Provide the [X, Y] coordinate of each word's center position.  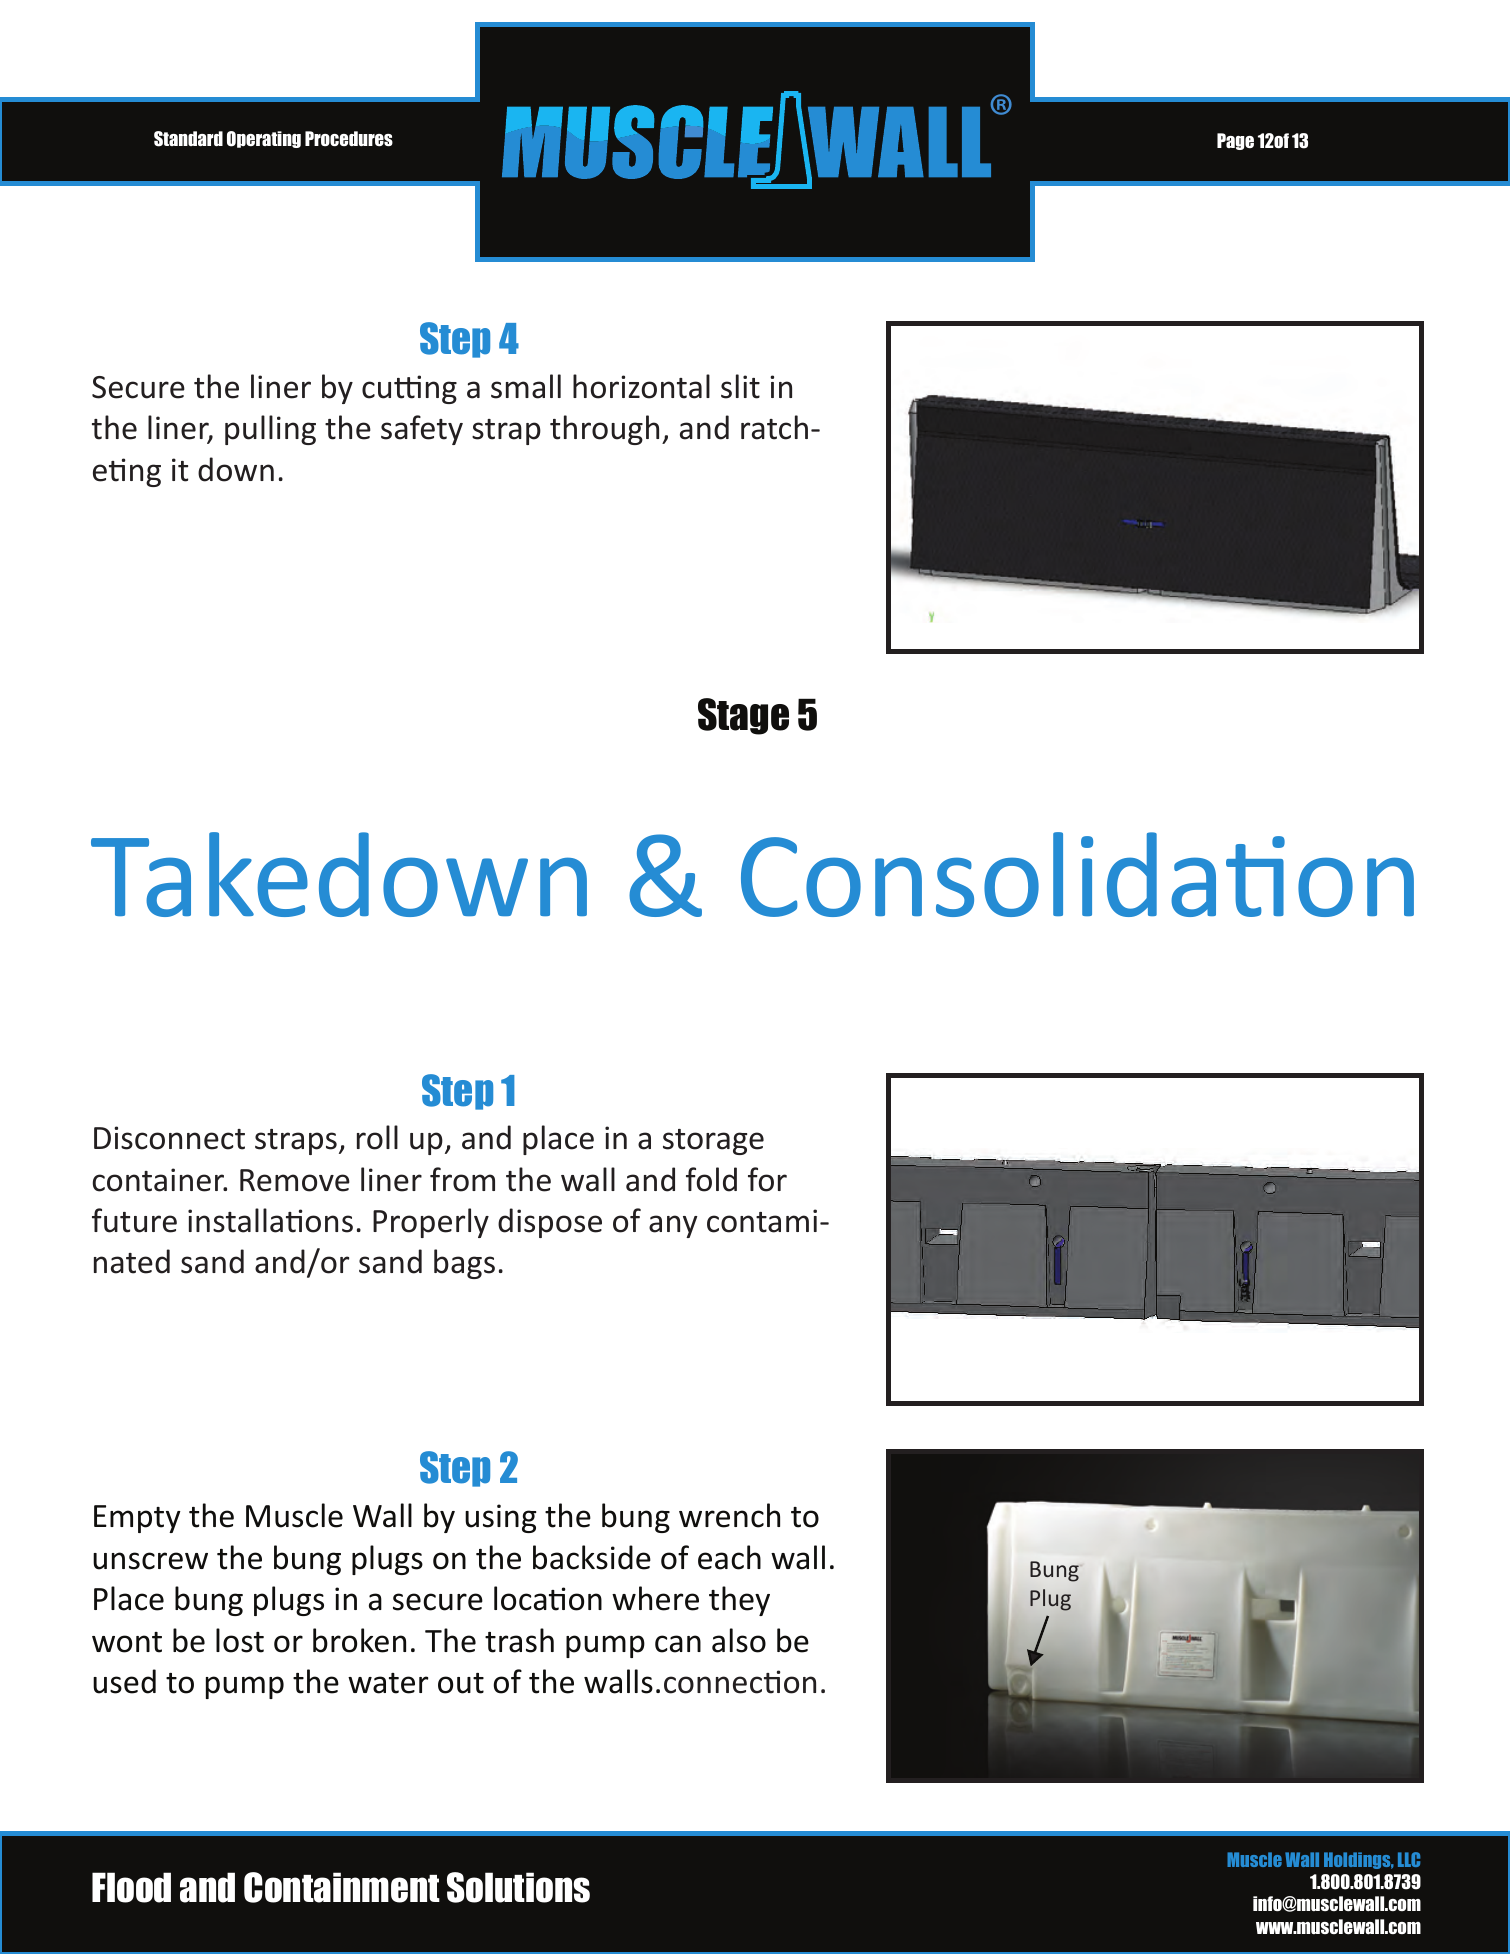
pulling [270, 430]
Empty [137, 1519]
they [739, 1601]
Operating [264, 139]
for [767, 1179]
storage [713, 1142]
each [729, 1557]
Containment [342, 1887]
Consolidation [1077, 874]
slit [740, 386]
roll [377, 1137]
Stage [743, 716]
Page [1235, 141]
